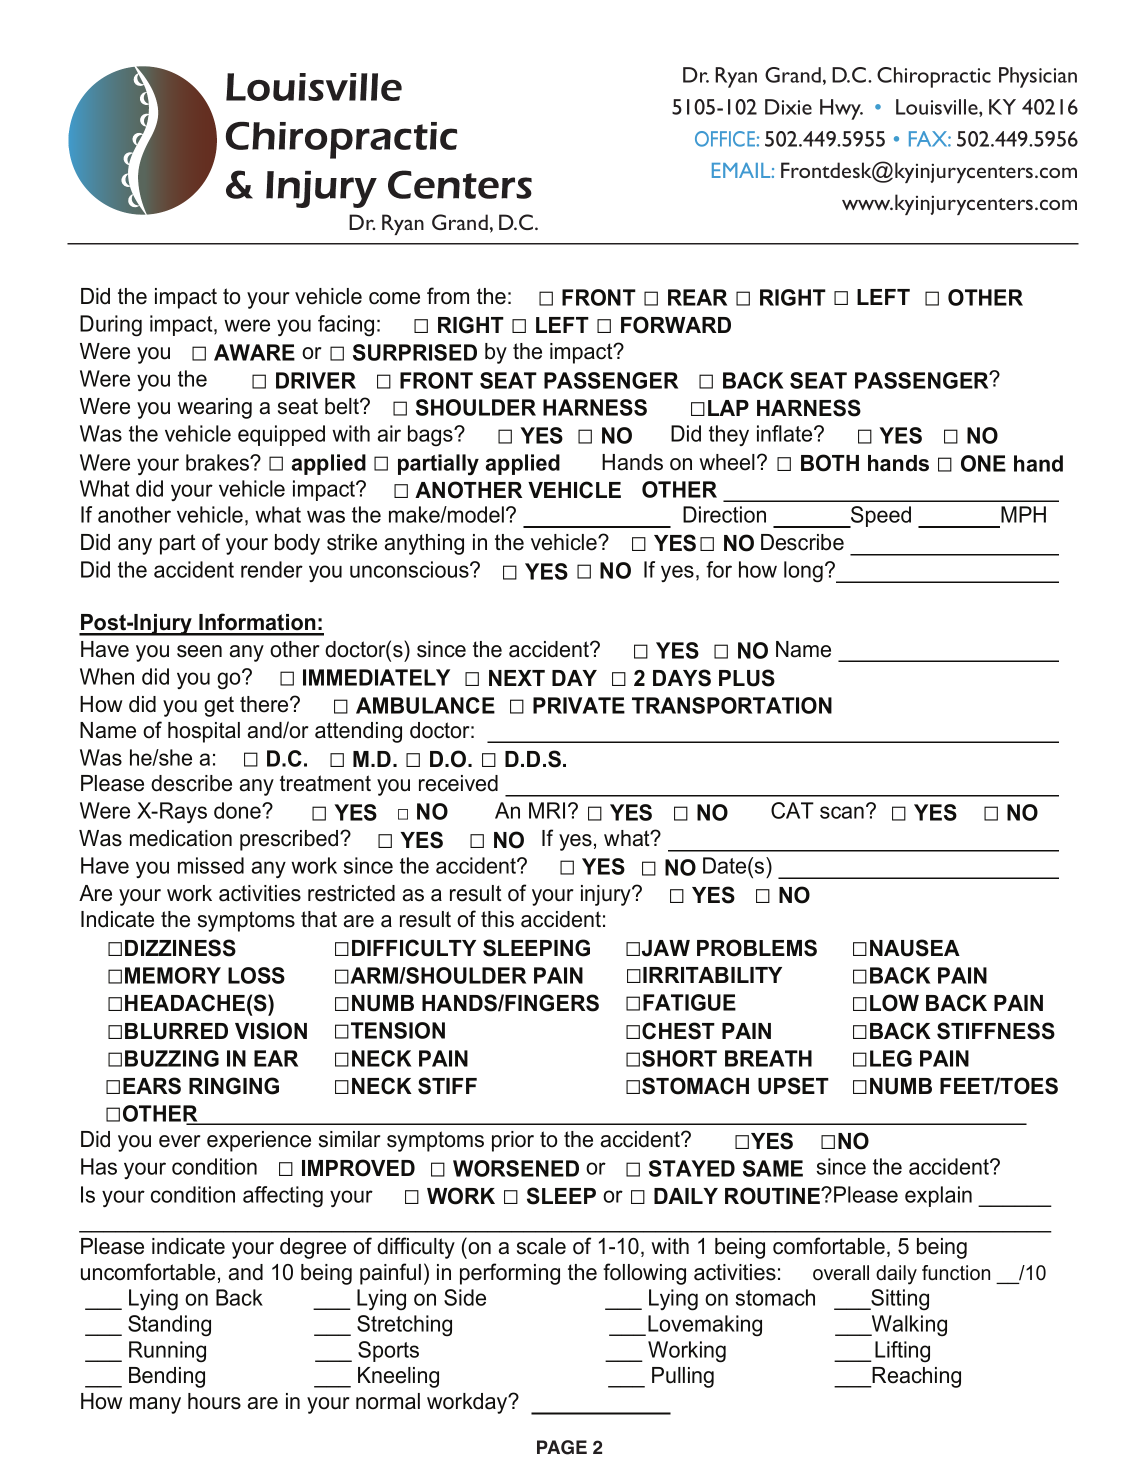 This page has height=1483, width=1146. What do you see at coordinates (938, 107) in the page?
I see `Louisville` at bounding box center [938, 107].
